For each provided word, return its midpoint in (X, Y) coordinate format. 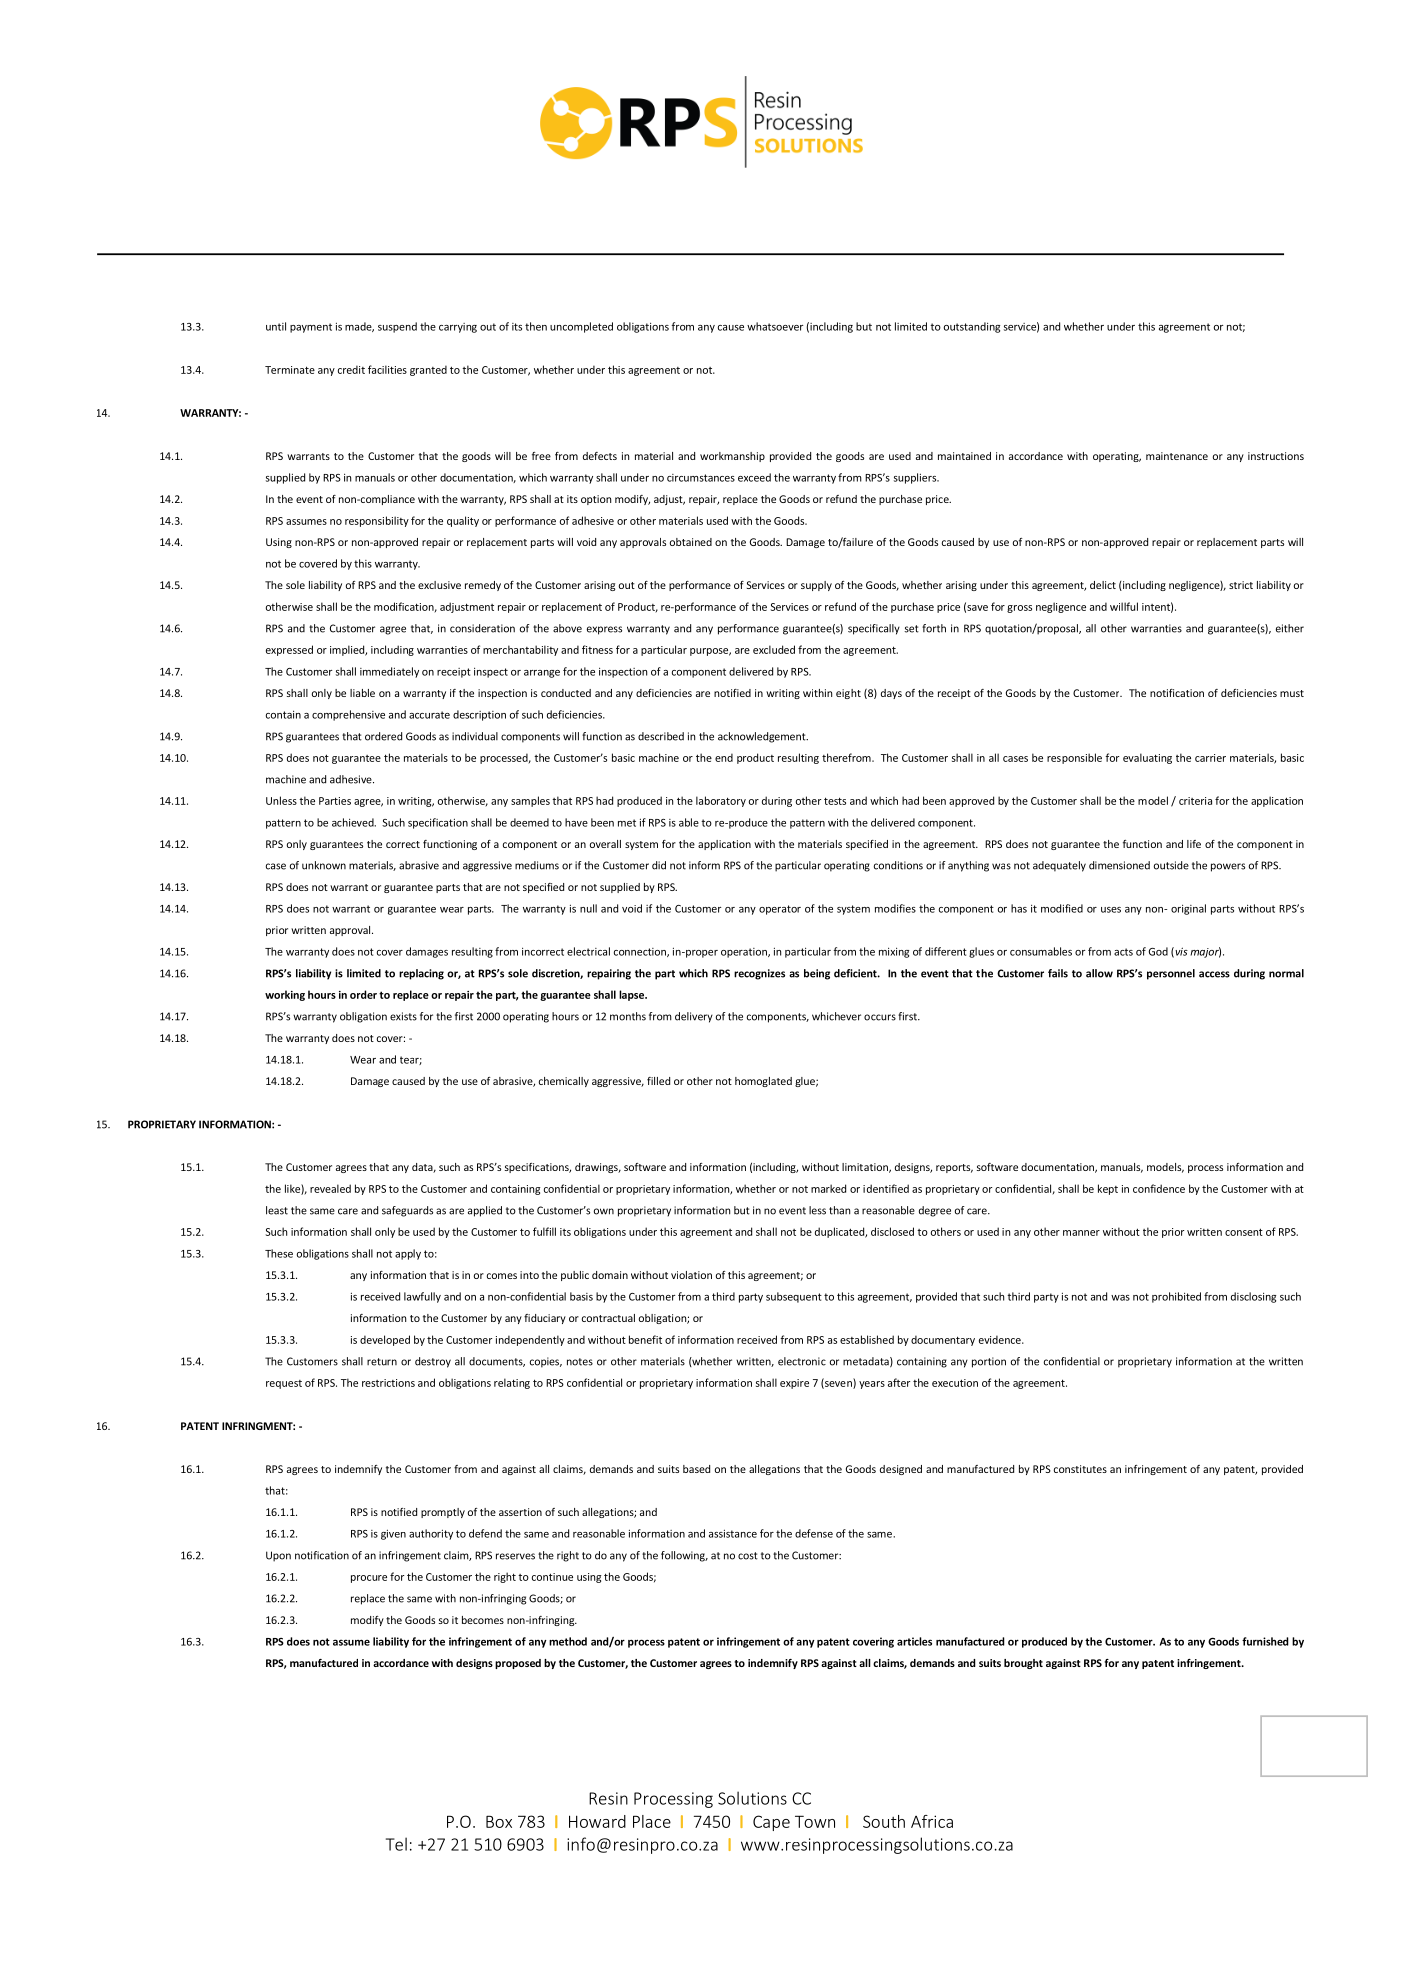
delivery (694, 1017)
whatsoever (775, 326)
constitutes (1080, 1469)
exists (403, 1016)
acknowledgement (763, 737)
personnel (1171, 974)
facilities (387, 369)
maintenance (1177, 456)
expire (794, 1384)
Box (499, 1821)
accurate (429, 715)
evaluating (1147, 758)
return (382, 1362)
